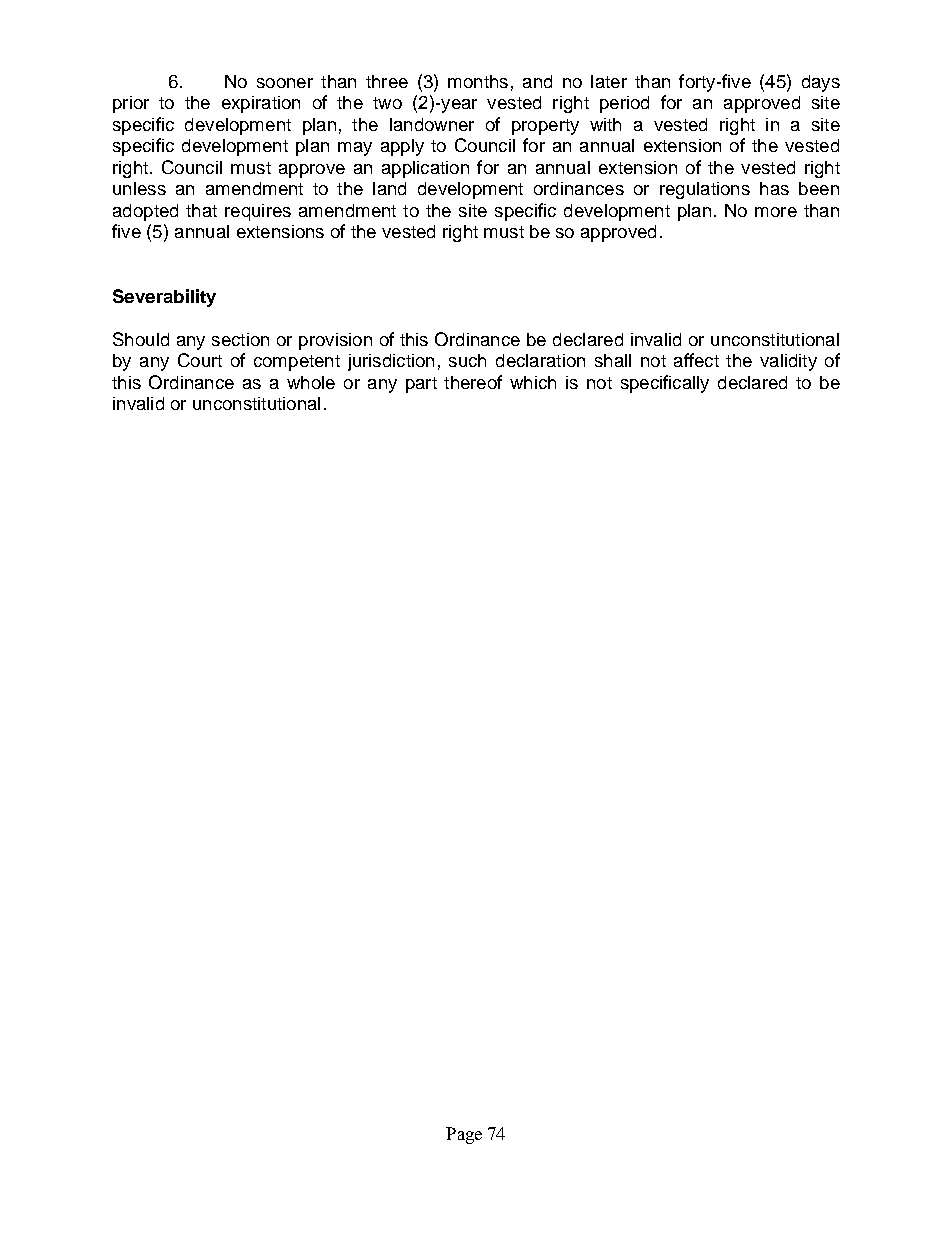 The image size is (952, 1233). What do you see at coordinates (473, 382) in the image?
I see `thereof` at bounding box center [473, 382].
